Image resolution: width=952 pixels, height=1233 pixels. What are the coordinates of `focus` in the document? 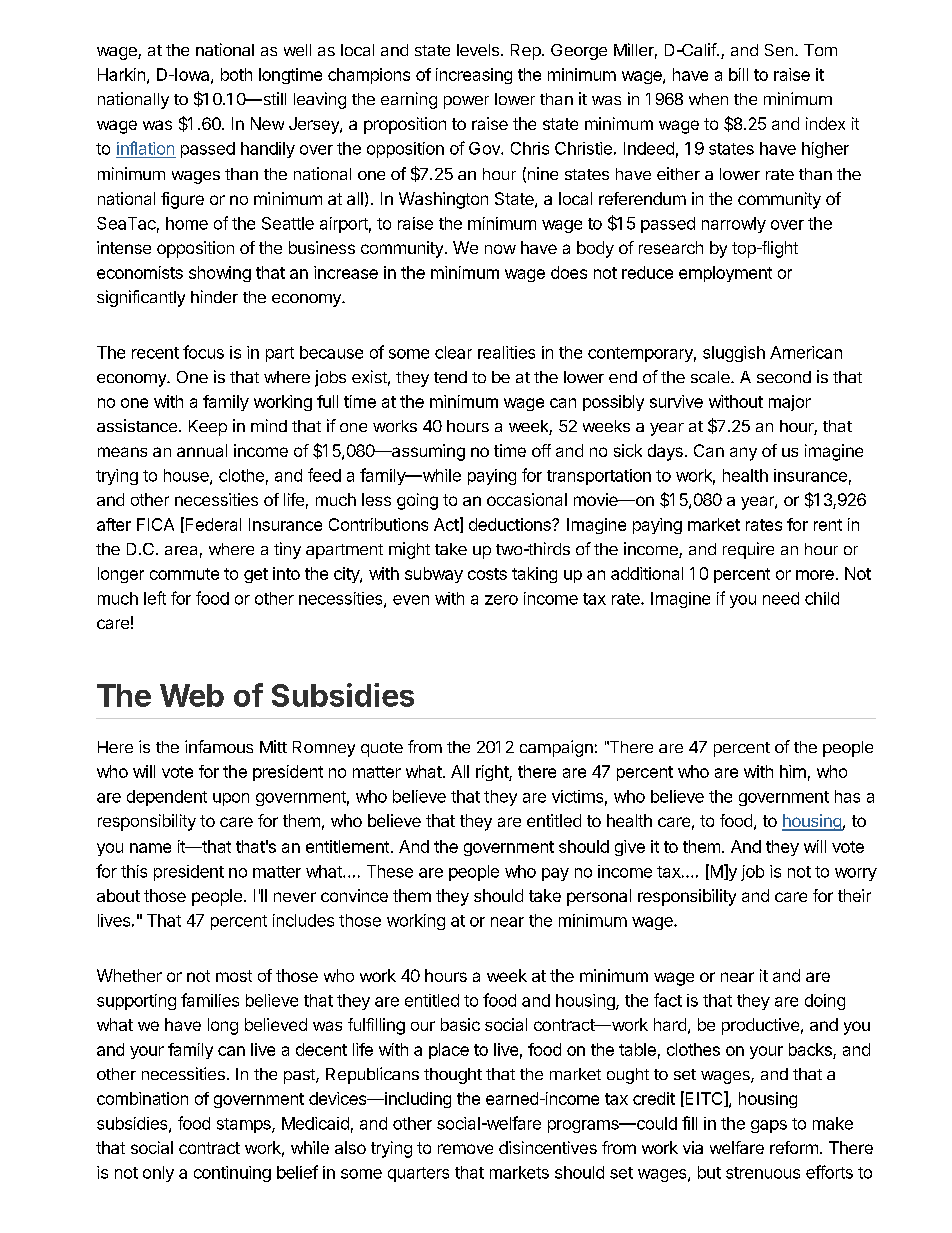 It's located at (203, 352).
